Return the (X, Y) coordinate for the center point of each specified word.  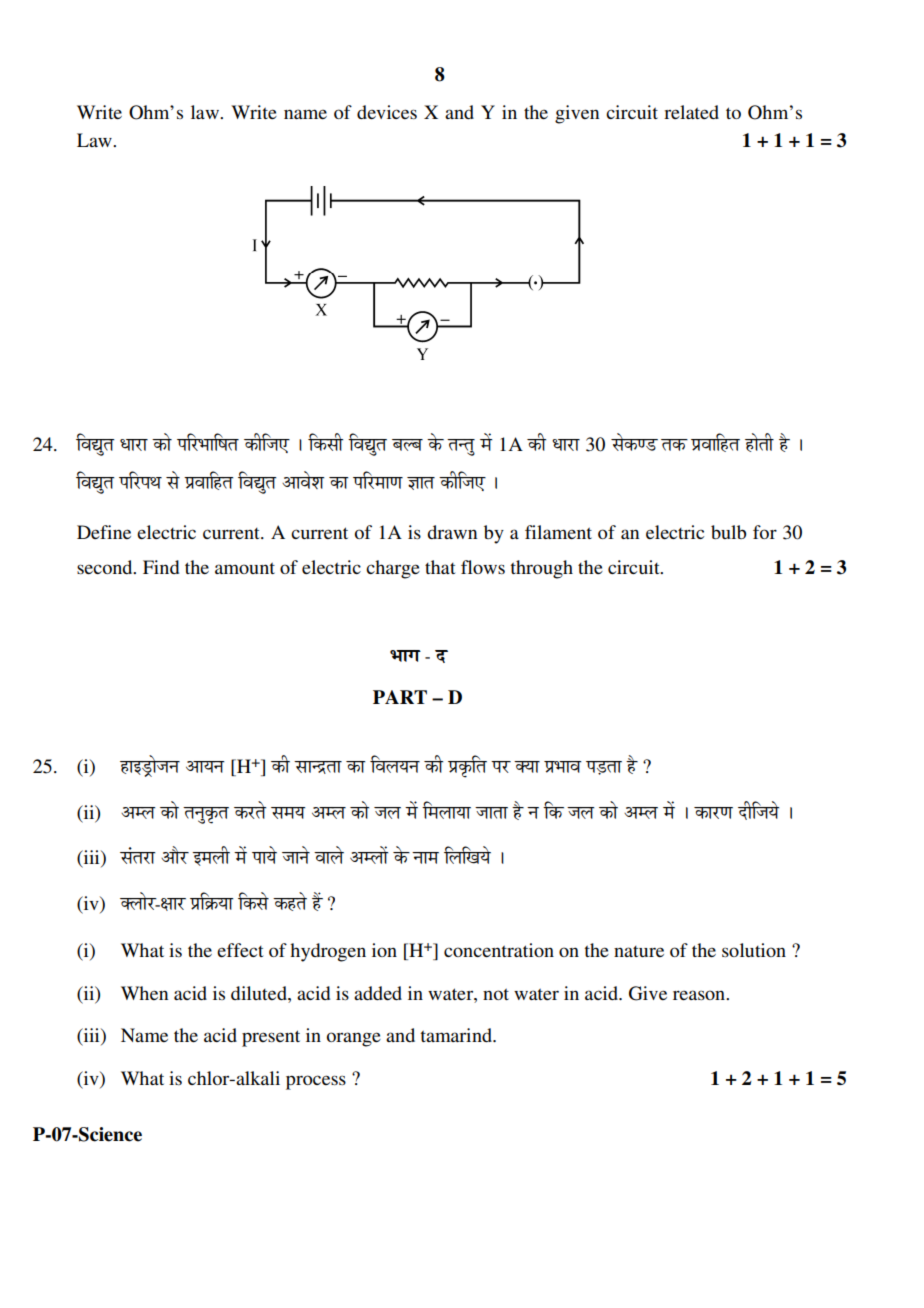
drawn (452, 532)
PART (400, 697)
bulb (728, 532)
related (691, 112)
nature (639, 951)
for (765, 532)
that (440, 567)
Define (104, 532)
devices (387, 112)
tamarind (457, 1035)
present (271, 1038)
